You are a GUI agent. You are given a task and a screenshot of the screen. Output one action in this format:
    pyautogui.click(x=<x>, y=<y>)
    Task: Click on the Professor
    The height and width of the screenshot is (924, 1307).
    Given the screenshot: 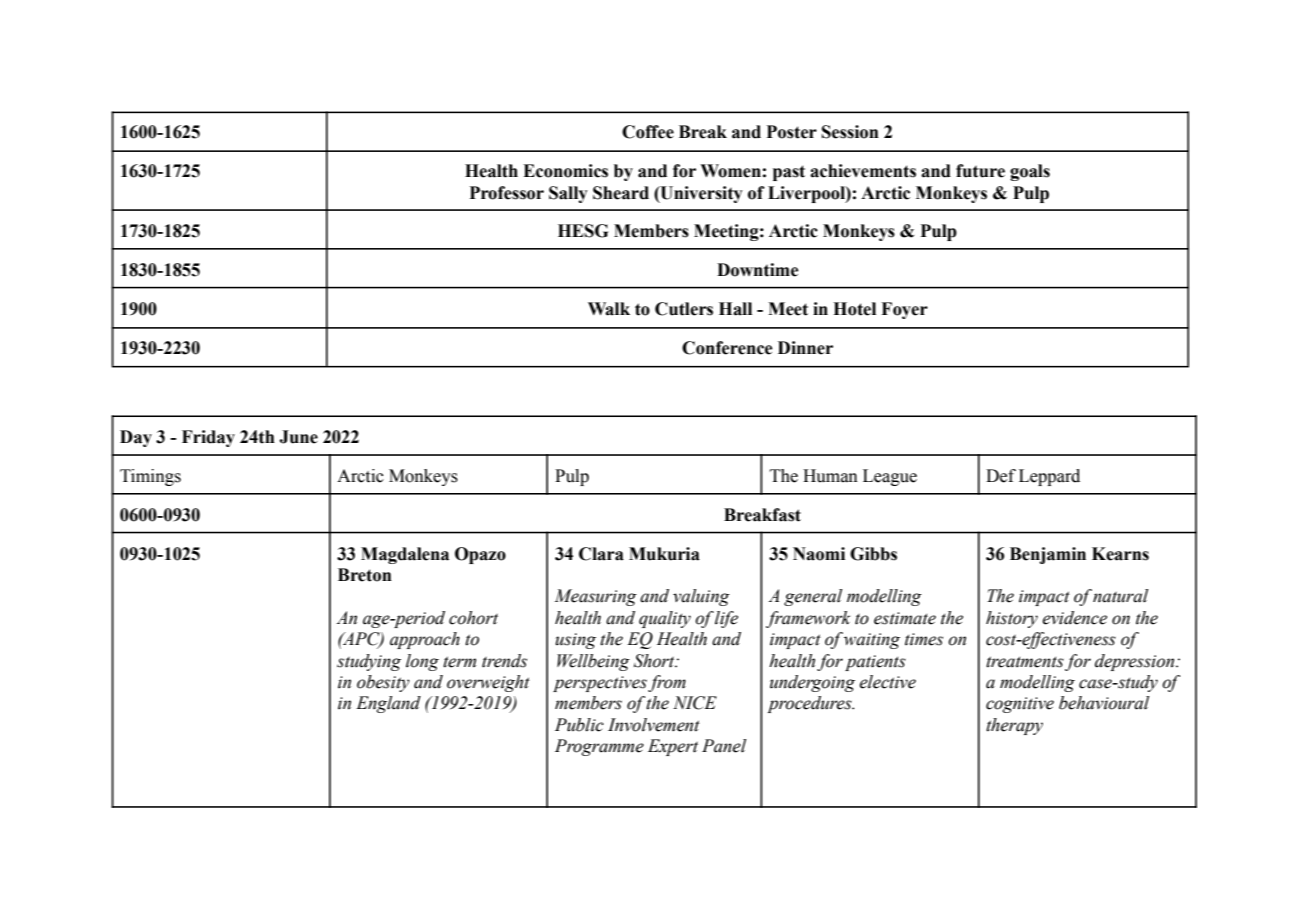 What is the action you would take?
    pyautogui.click(x=506, y=193)
